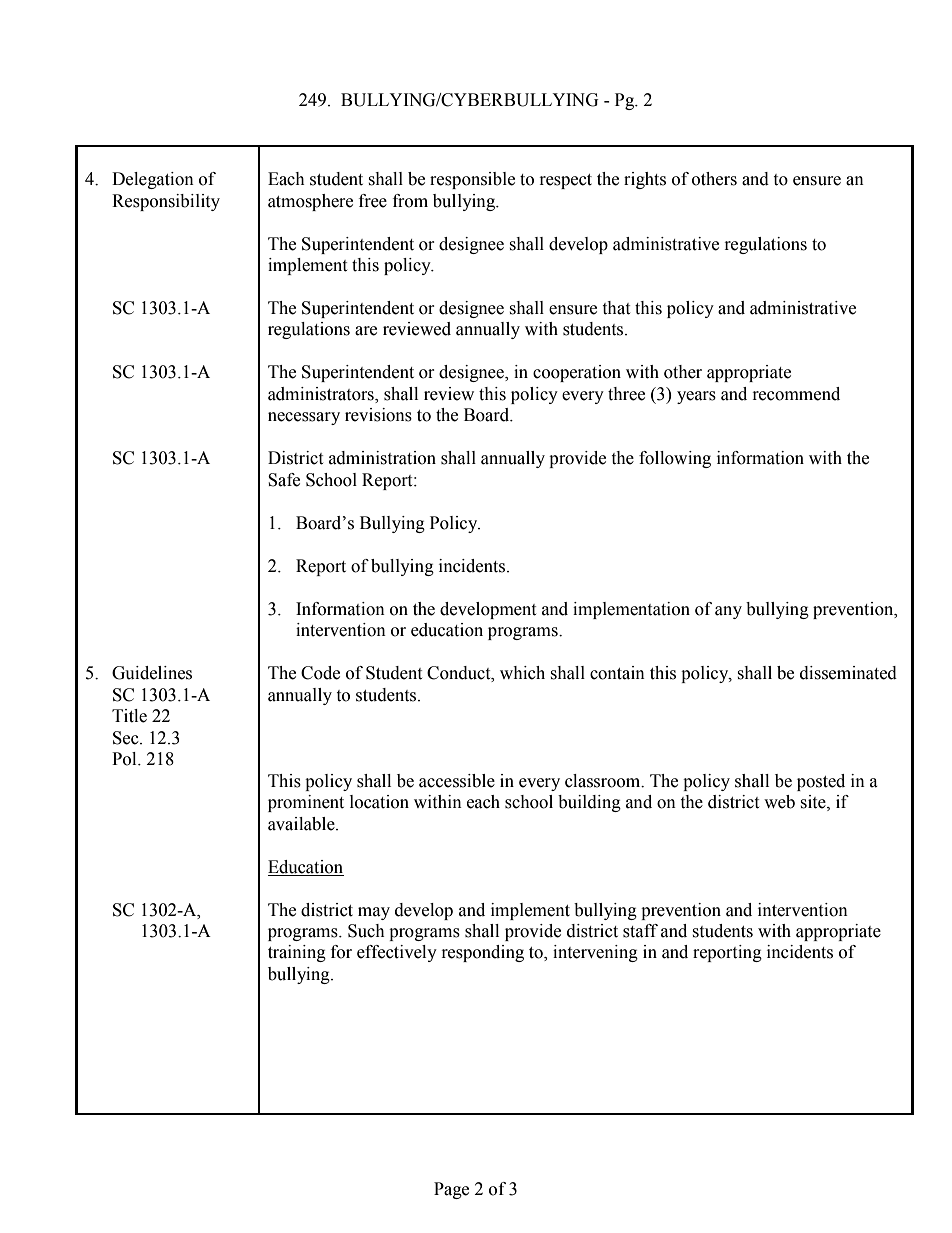  What do you see at coordinates (728, 612) in the screenshot?
I see `any` at bounding box center [728, 612].
